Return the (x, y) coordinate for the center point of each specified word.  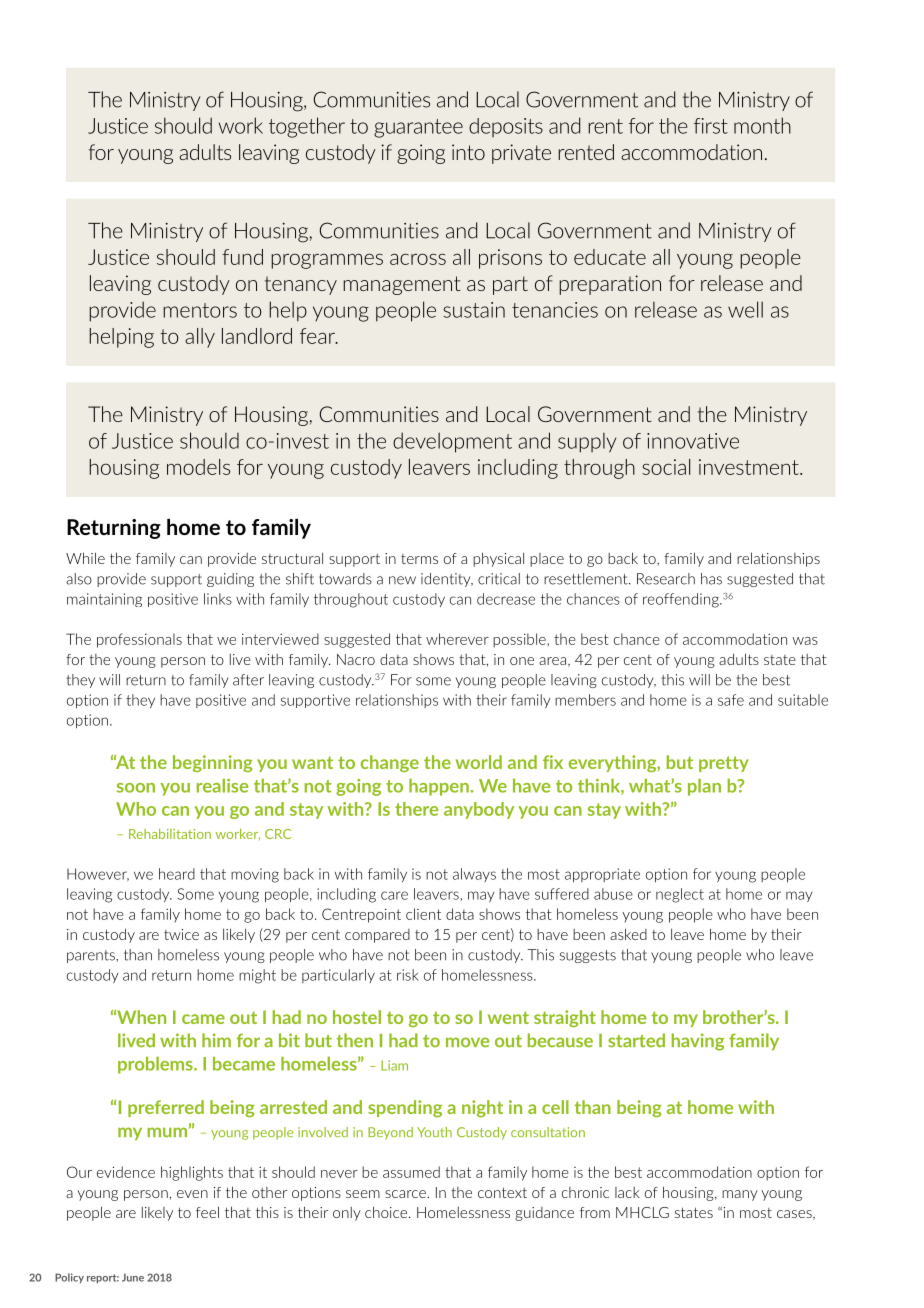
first (711, 126)
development (452, 442)
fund (242, 257)
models (198, 467)
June (133, 1277)
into (468, 152)
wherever (457, 639)
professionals (139, 640)
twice (181, 934)
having (698, 1042)
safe (731, 700)
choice (387, 1212)
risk (408, 975)
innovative (693, 441)
